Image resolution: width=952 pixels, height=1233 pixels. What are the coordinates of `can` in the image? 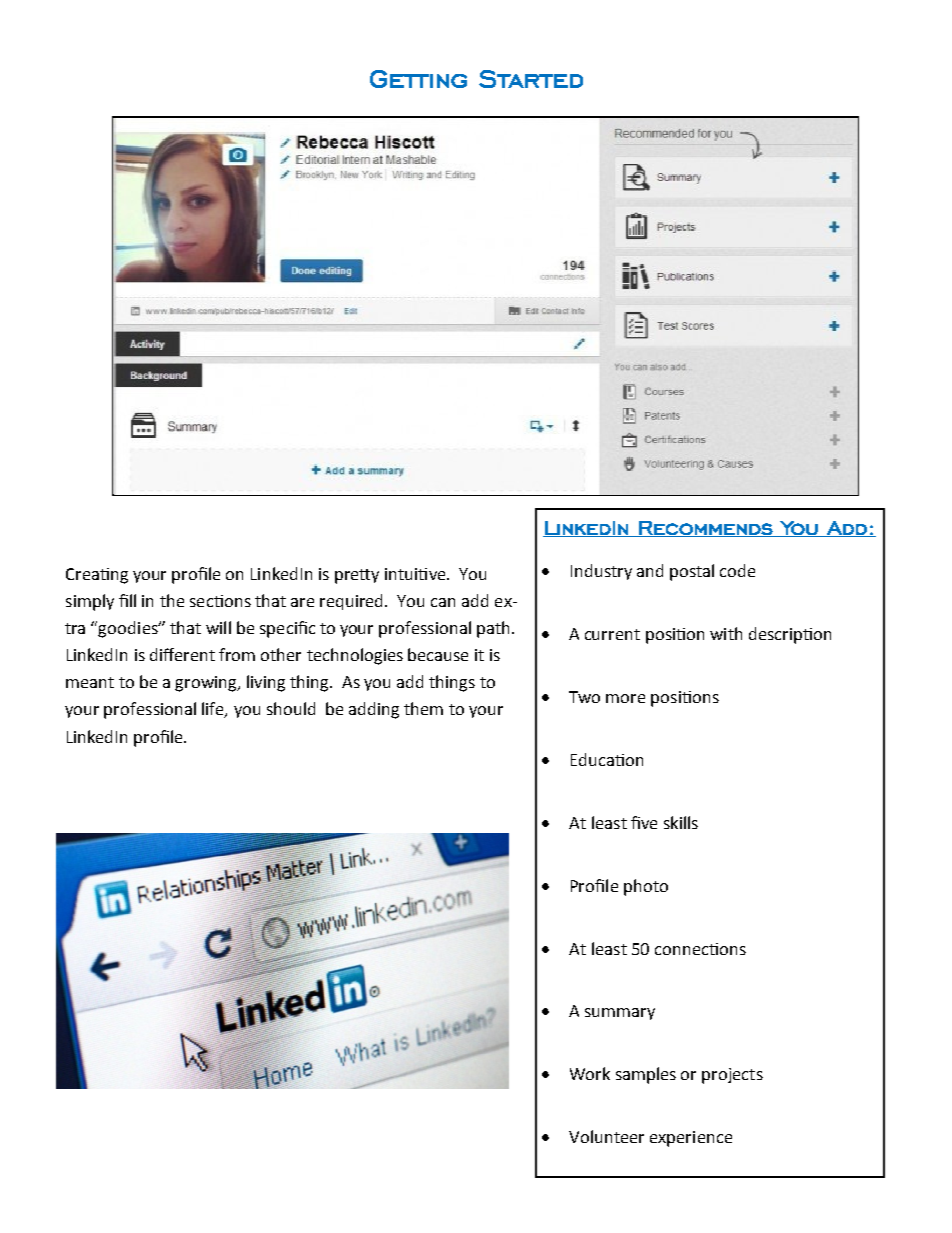 It's located at (443, 602).
